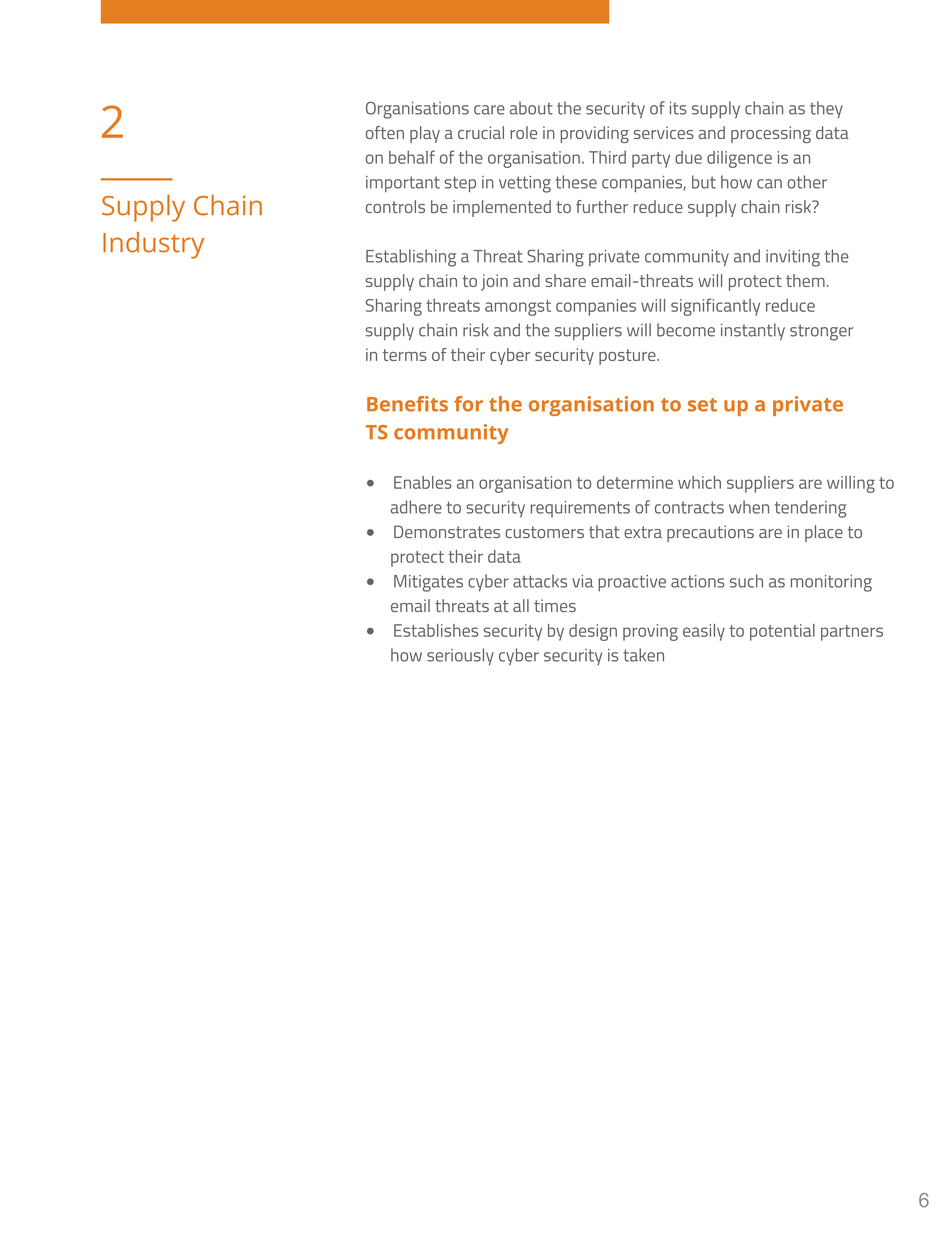  Describe the element at coordinates (771, 134) in the document. I see `processing` at that location.
